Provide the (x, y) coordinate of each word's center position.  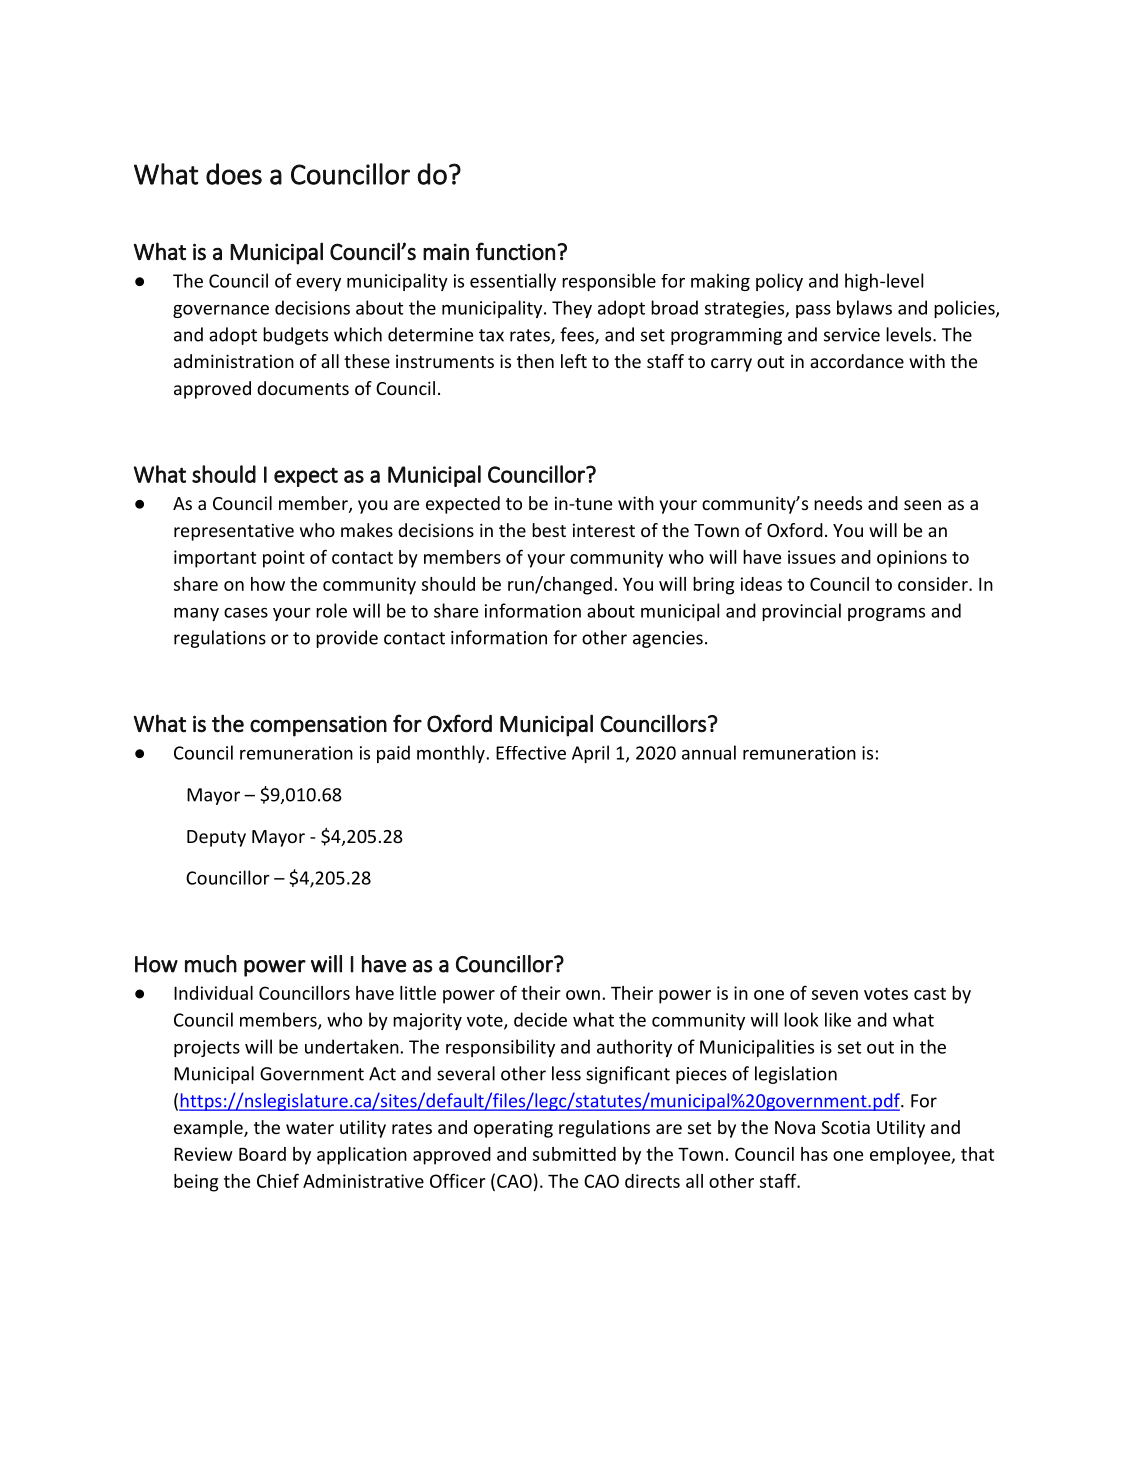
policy (779, 282)
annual (709, 752)
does (234, 174)
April (590, 754)
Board (262, 1154)
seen (922, 505)
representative (234, 532)
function (515, 251)
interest (604, 530)
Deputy (216, 838)
